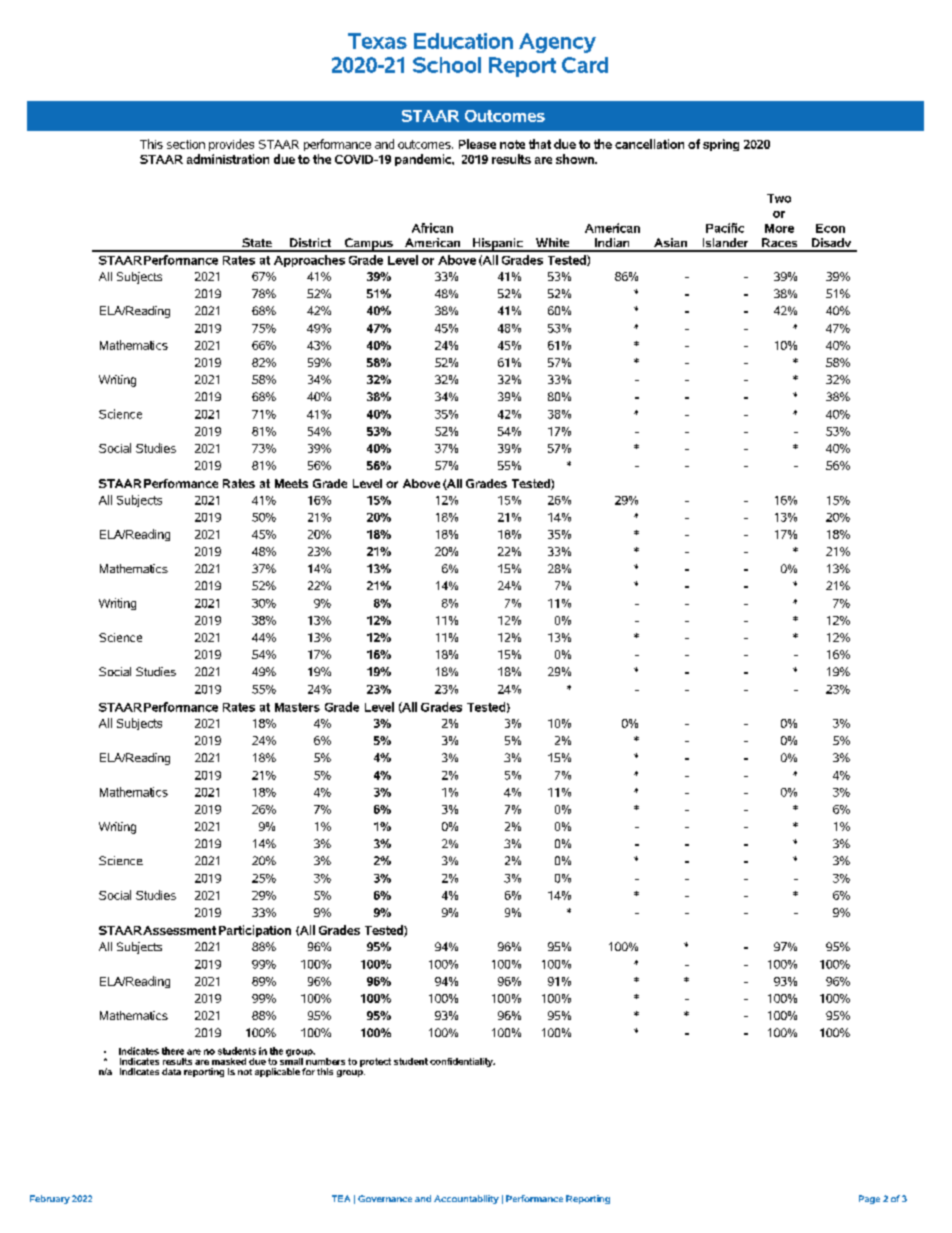  I want to click on section, so click(186, 144).
